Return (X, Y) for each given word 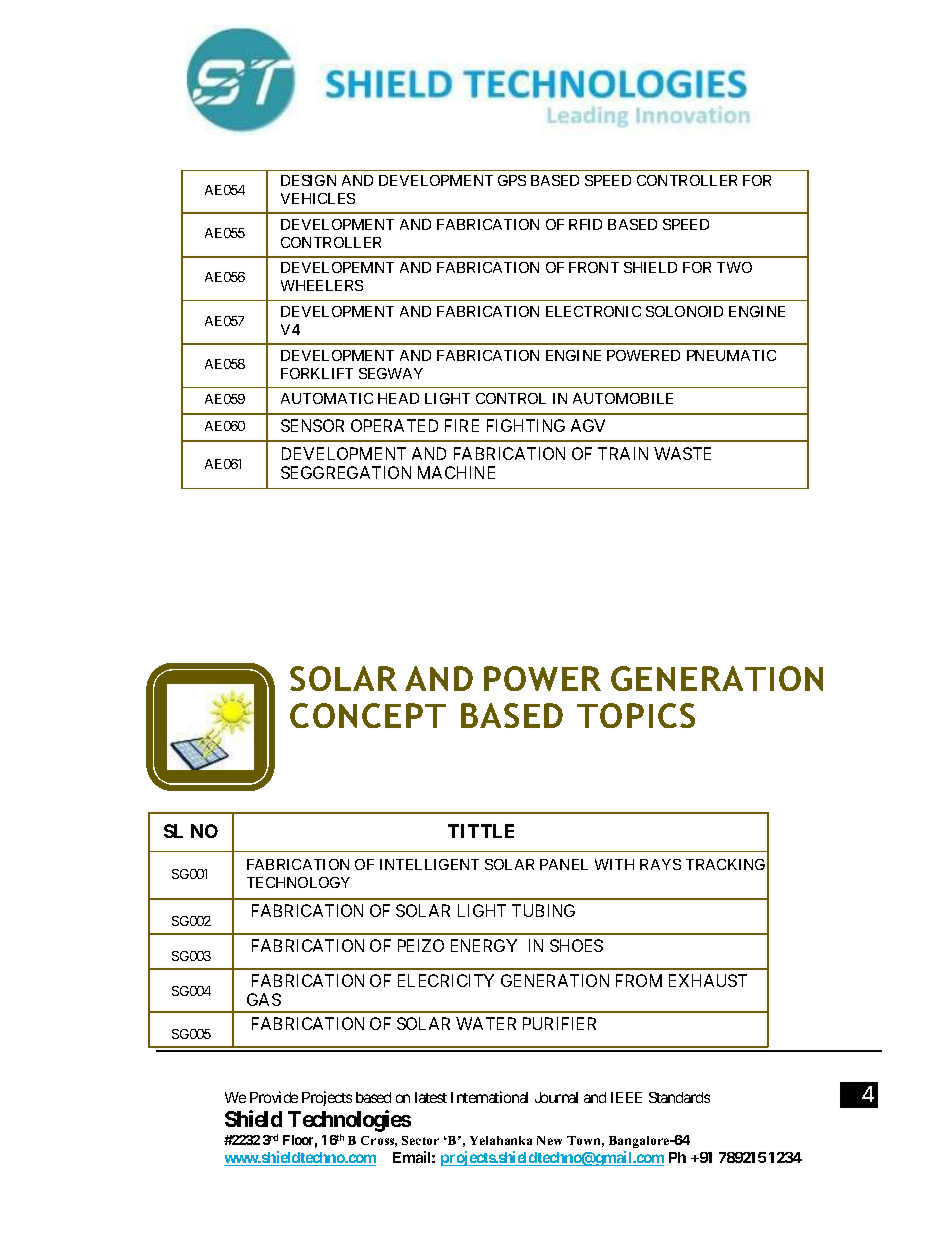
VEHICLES (318, 198)
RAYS (660, 864)
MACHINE (456, 472)
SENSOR (312, 425)
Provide (274, 1097)
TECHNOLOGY (298, 882)
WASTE (682, 453)
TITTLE (481, 831)
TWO (734, 267)
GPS (512, 180)
